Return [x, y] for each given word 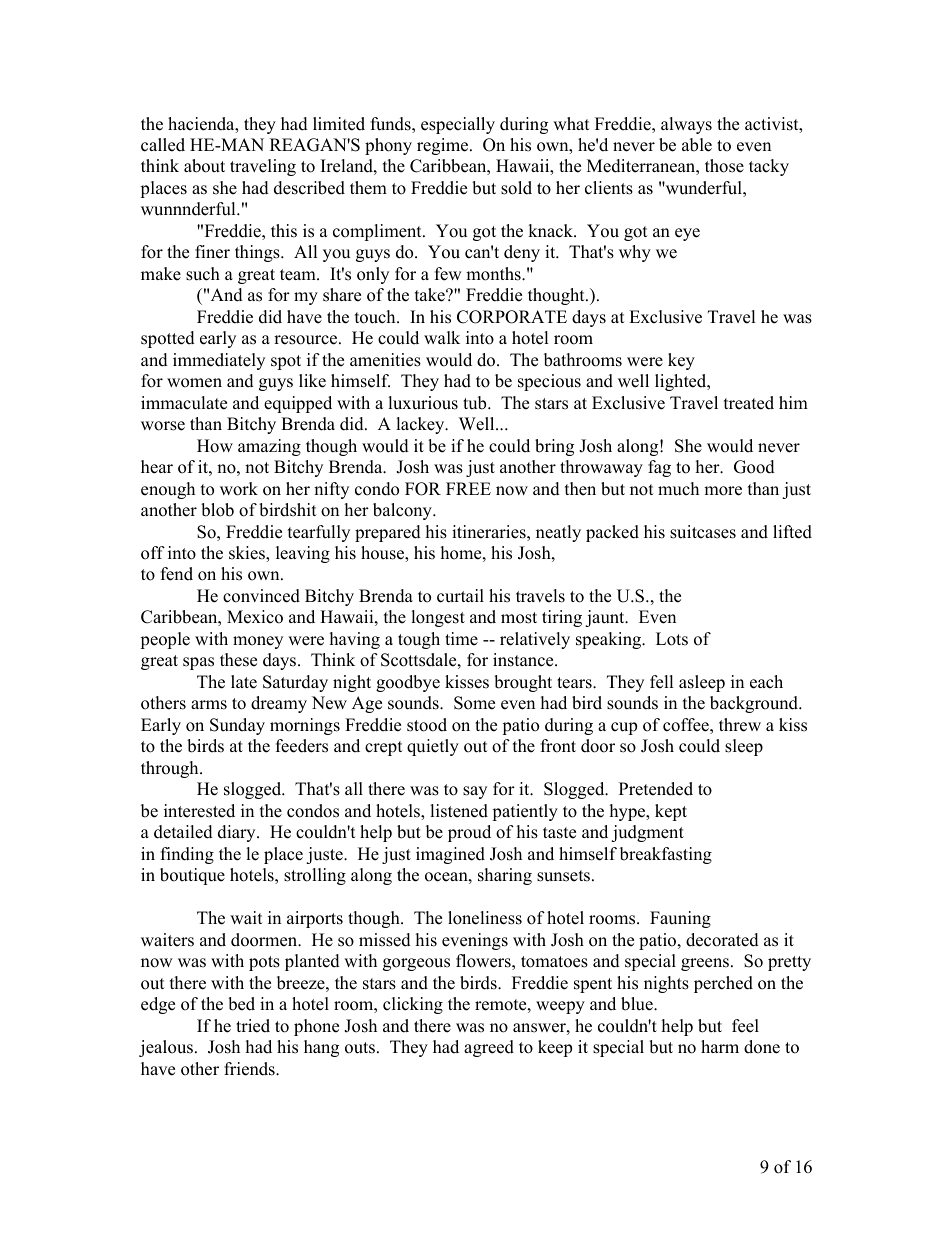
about [204, 166]
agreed [489, 1048]
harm [720, 1046]
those [724, 166]
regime [444, 146]
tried [253, 1026]
